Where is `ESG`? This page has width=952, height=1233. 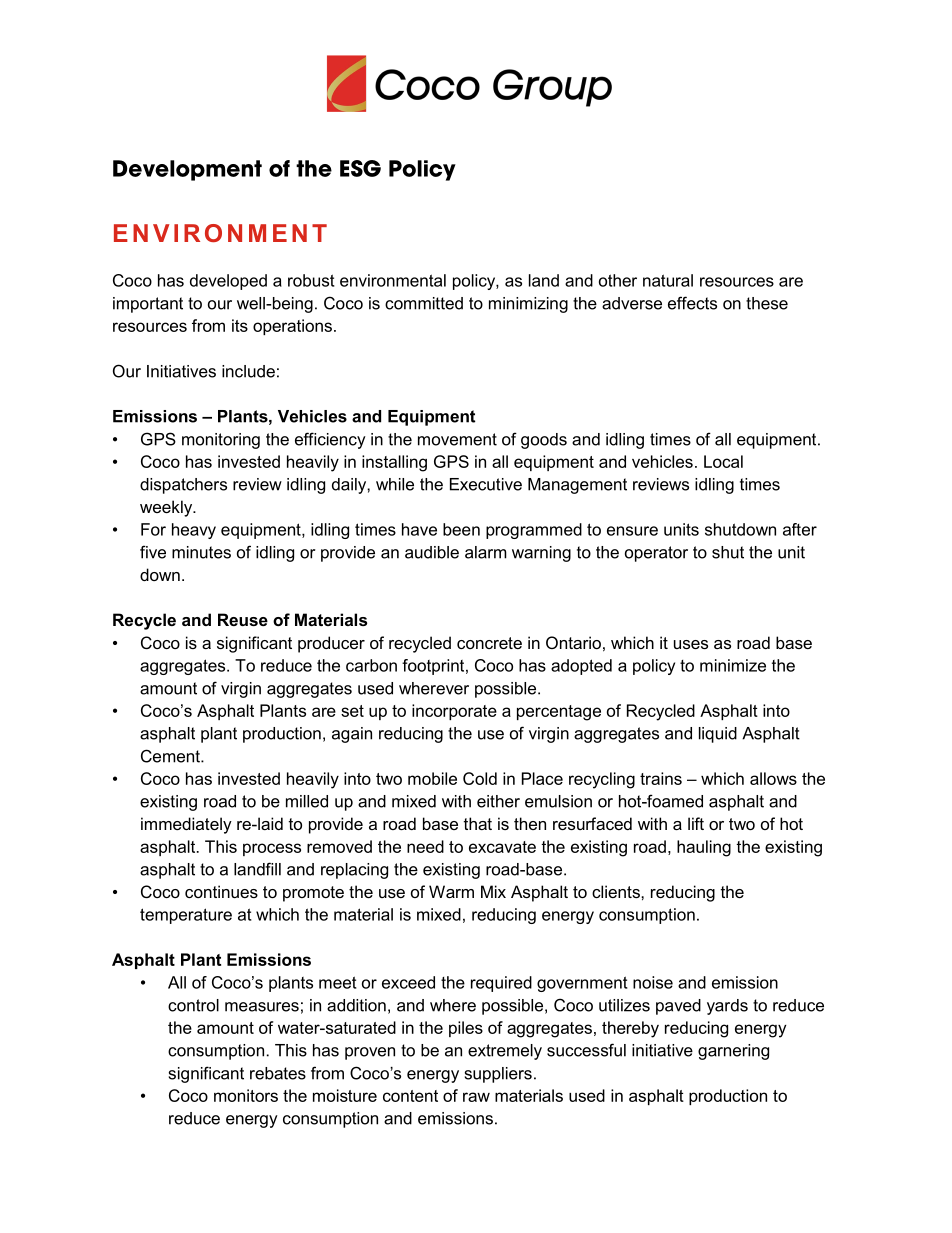 ESG is located at coordinates (360, 168).
